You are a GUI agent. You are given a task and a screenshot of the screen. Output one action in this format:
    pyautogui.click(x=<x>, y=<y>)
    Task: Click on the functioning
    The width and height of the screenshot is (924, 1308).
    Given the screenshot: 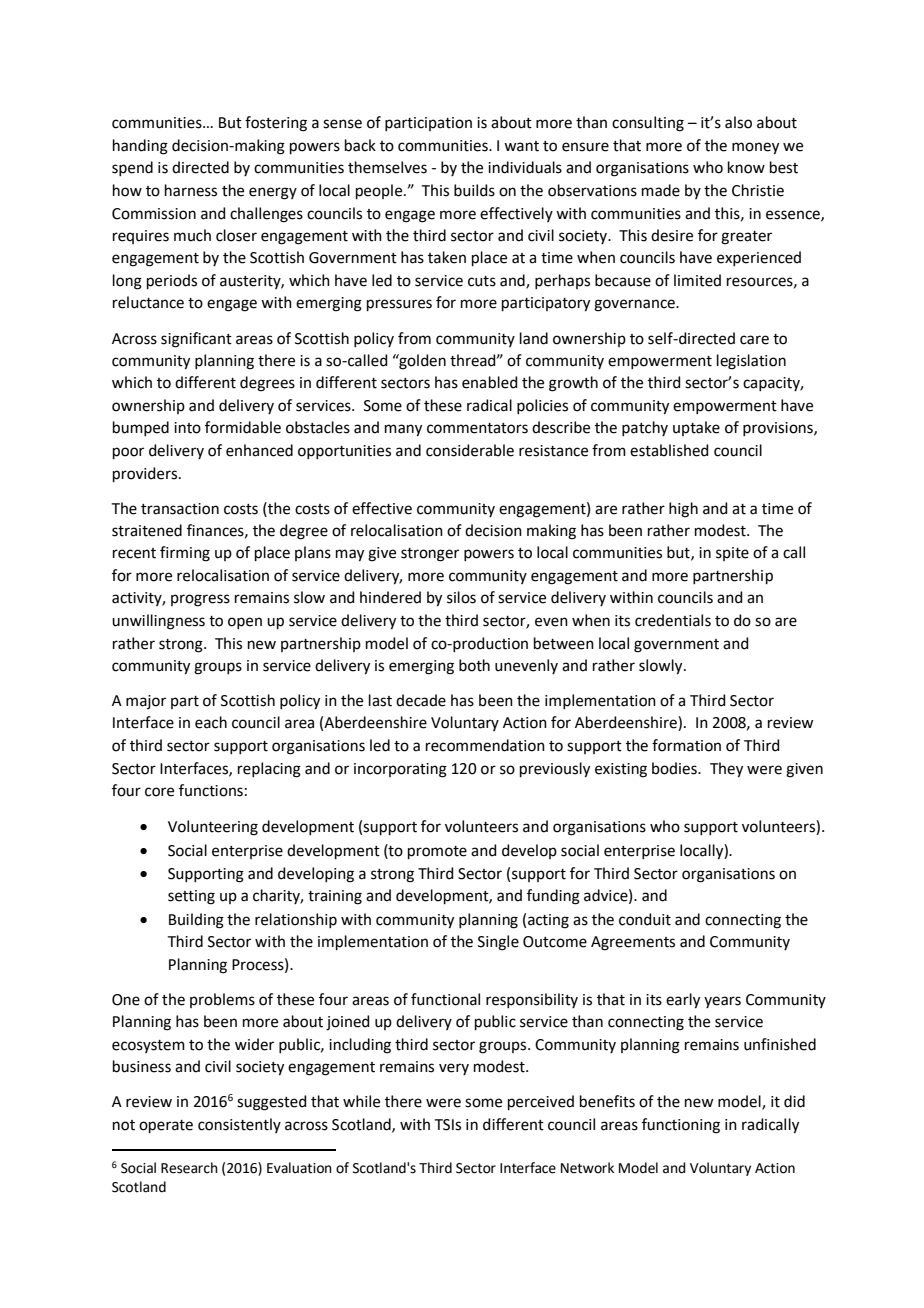 What is the action you would take?
    pyautogui.click(x=681, y=1126)
